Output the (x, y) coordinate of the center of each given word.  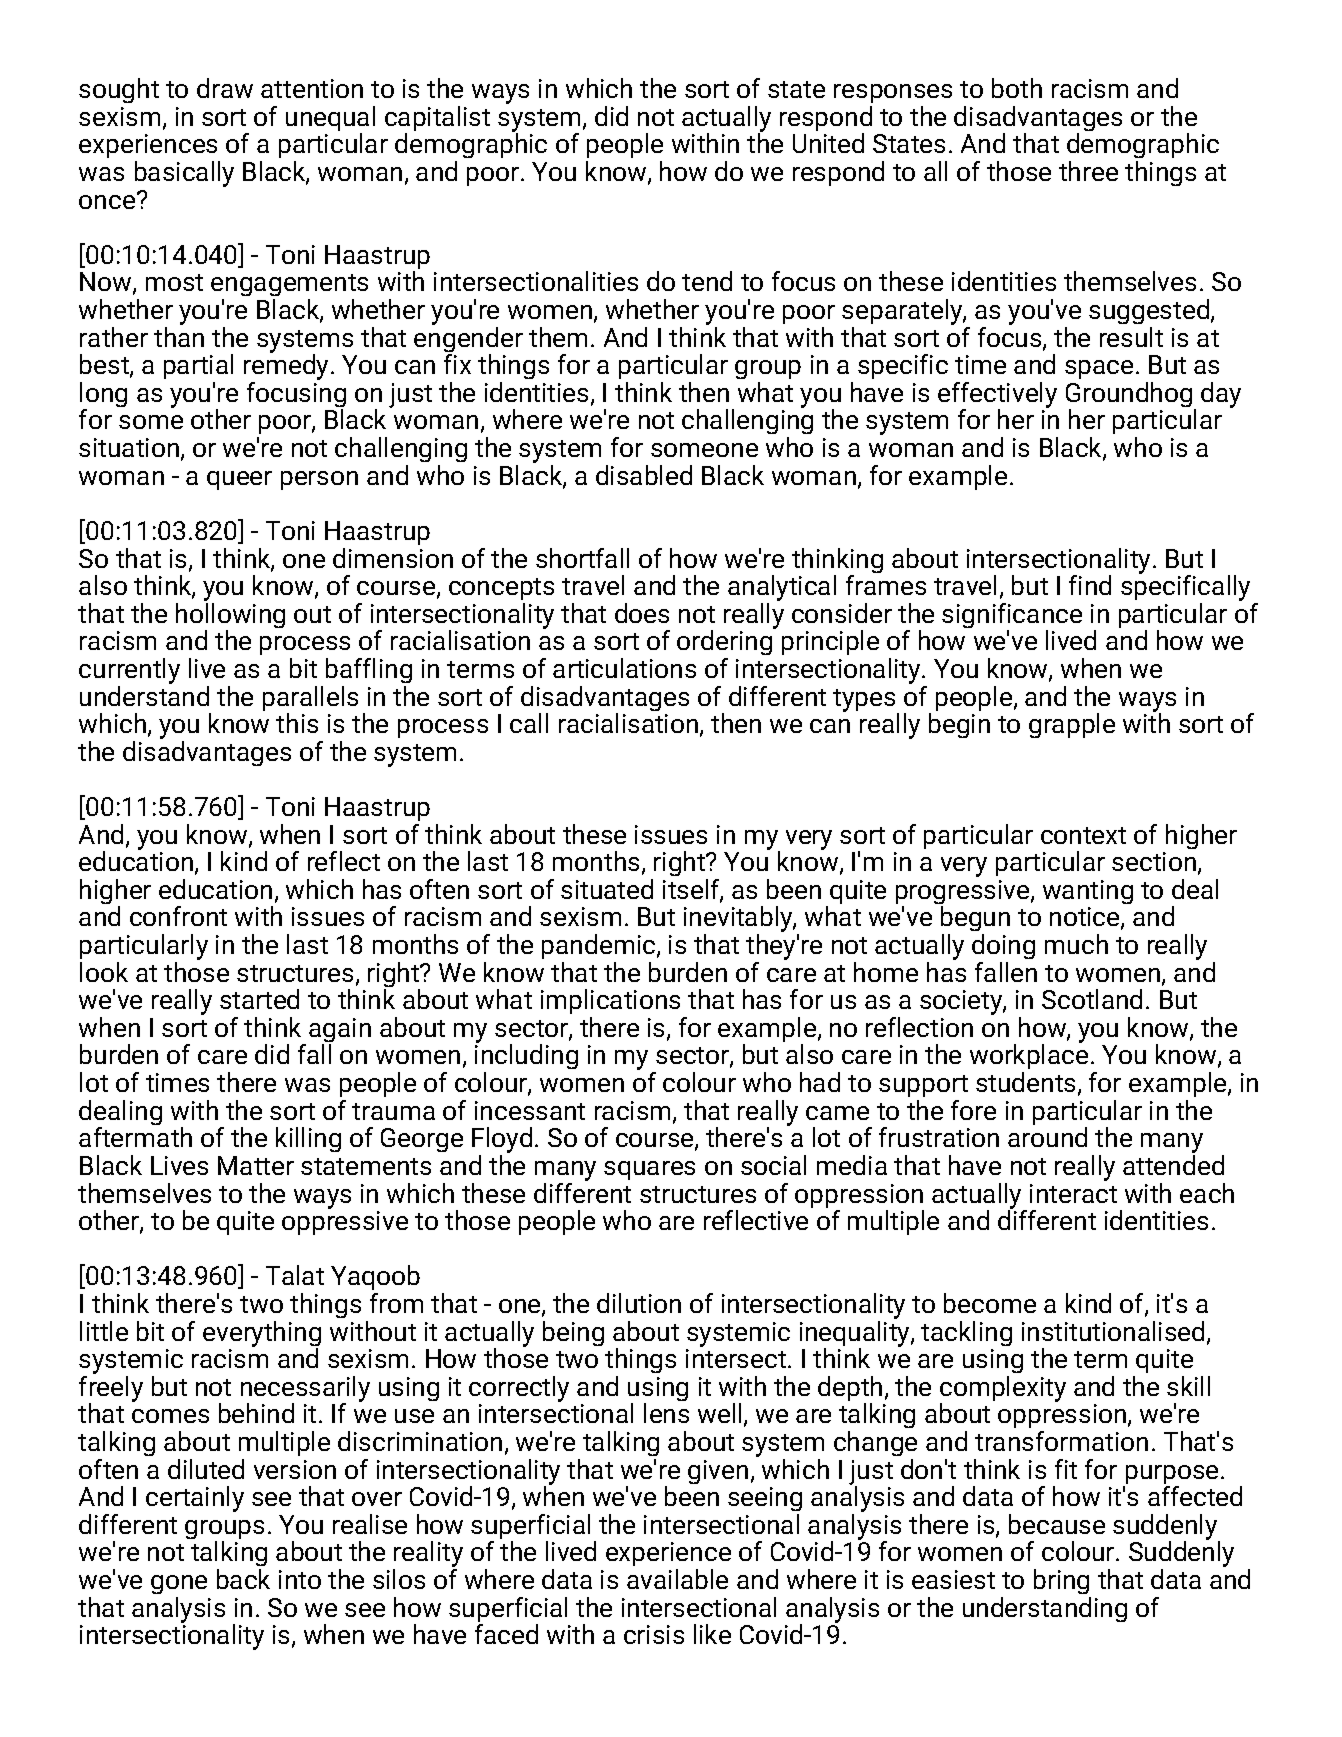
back (243, 1579)
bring (1061, 1581)
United (828, 143)
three (1088, 171)
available (677, 1579)
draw (225, 88)
